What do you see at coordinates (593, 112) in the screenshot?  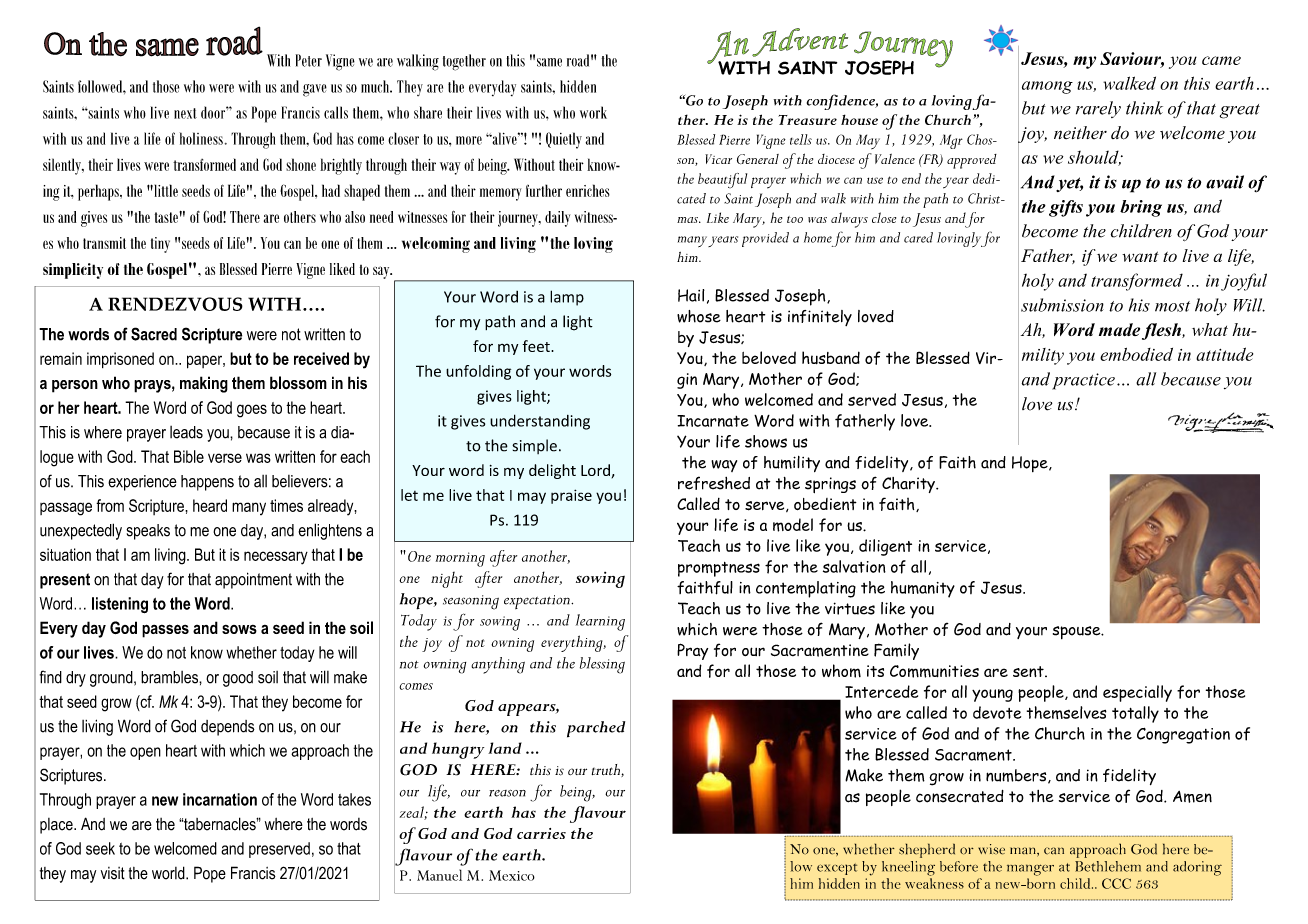 I see `work` at bounding box center [593, 112].
